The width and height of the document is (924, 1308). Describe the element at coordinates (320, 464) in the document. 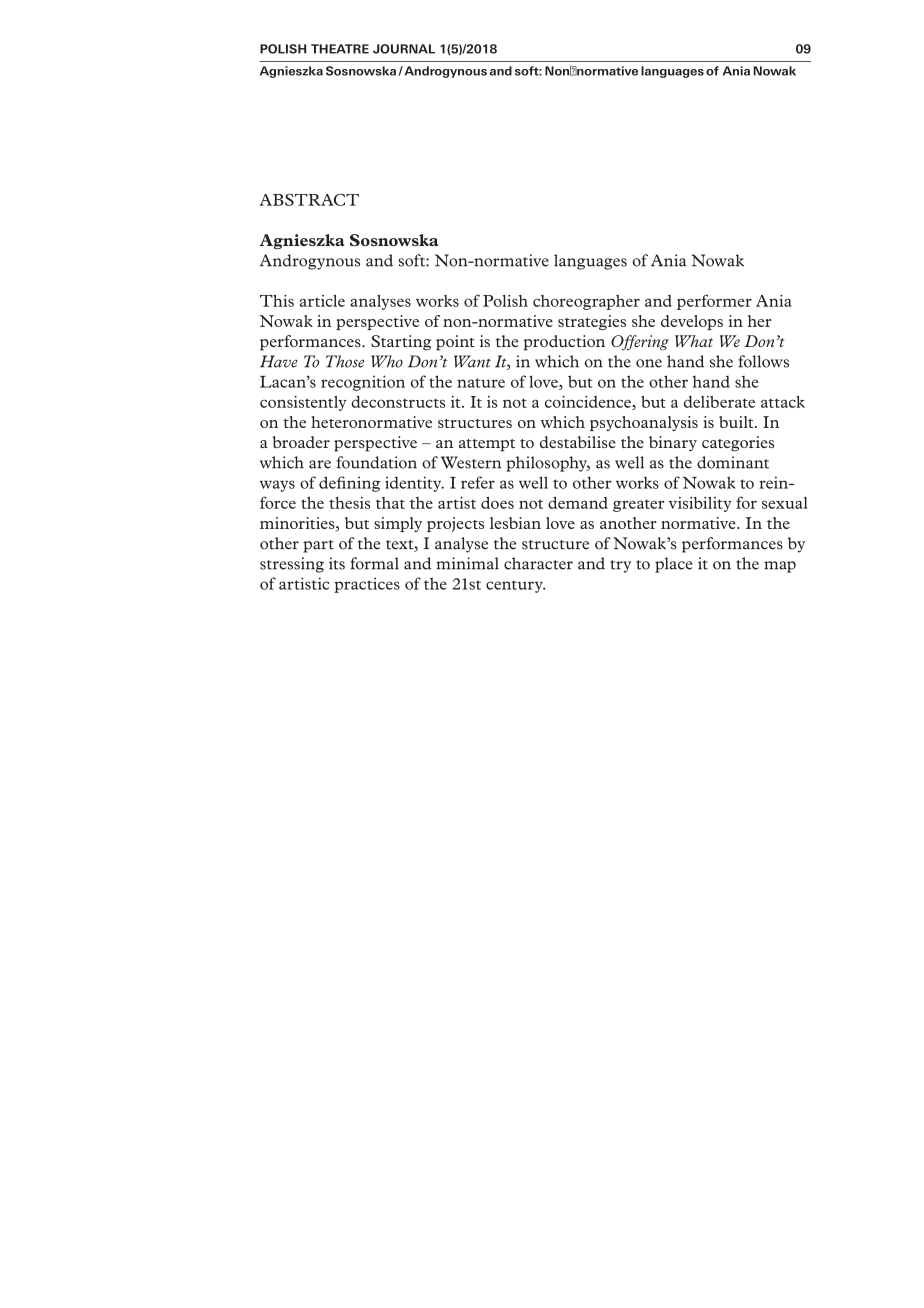

I see `are` at that location.
